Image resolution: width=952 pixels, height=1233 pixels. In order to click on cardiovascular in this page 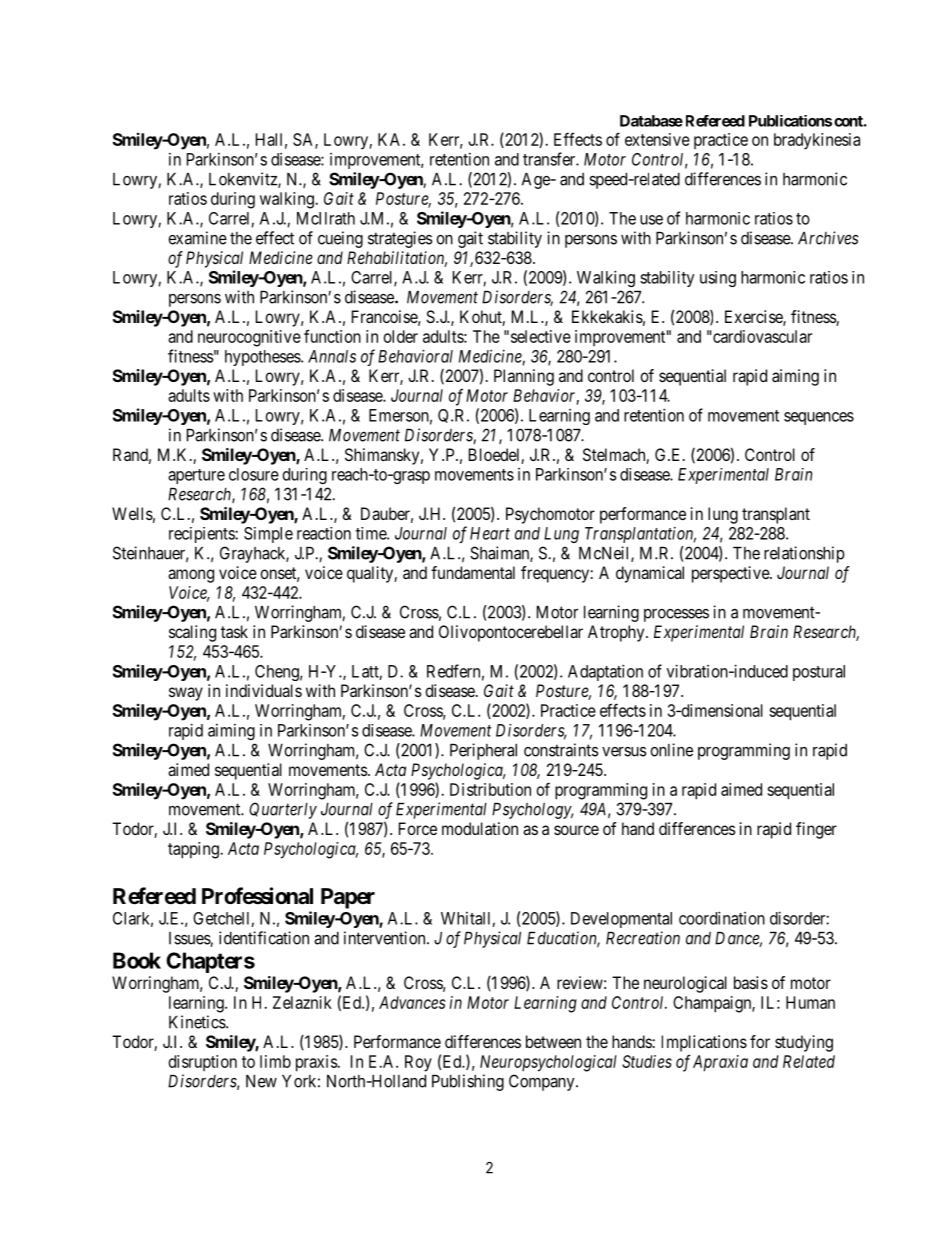, I will do `click(761, 336)`.
